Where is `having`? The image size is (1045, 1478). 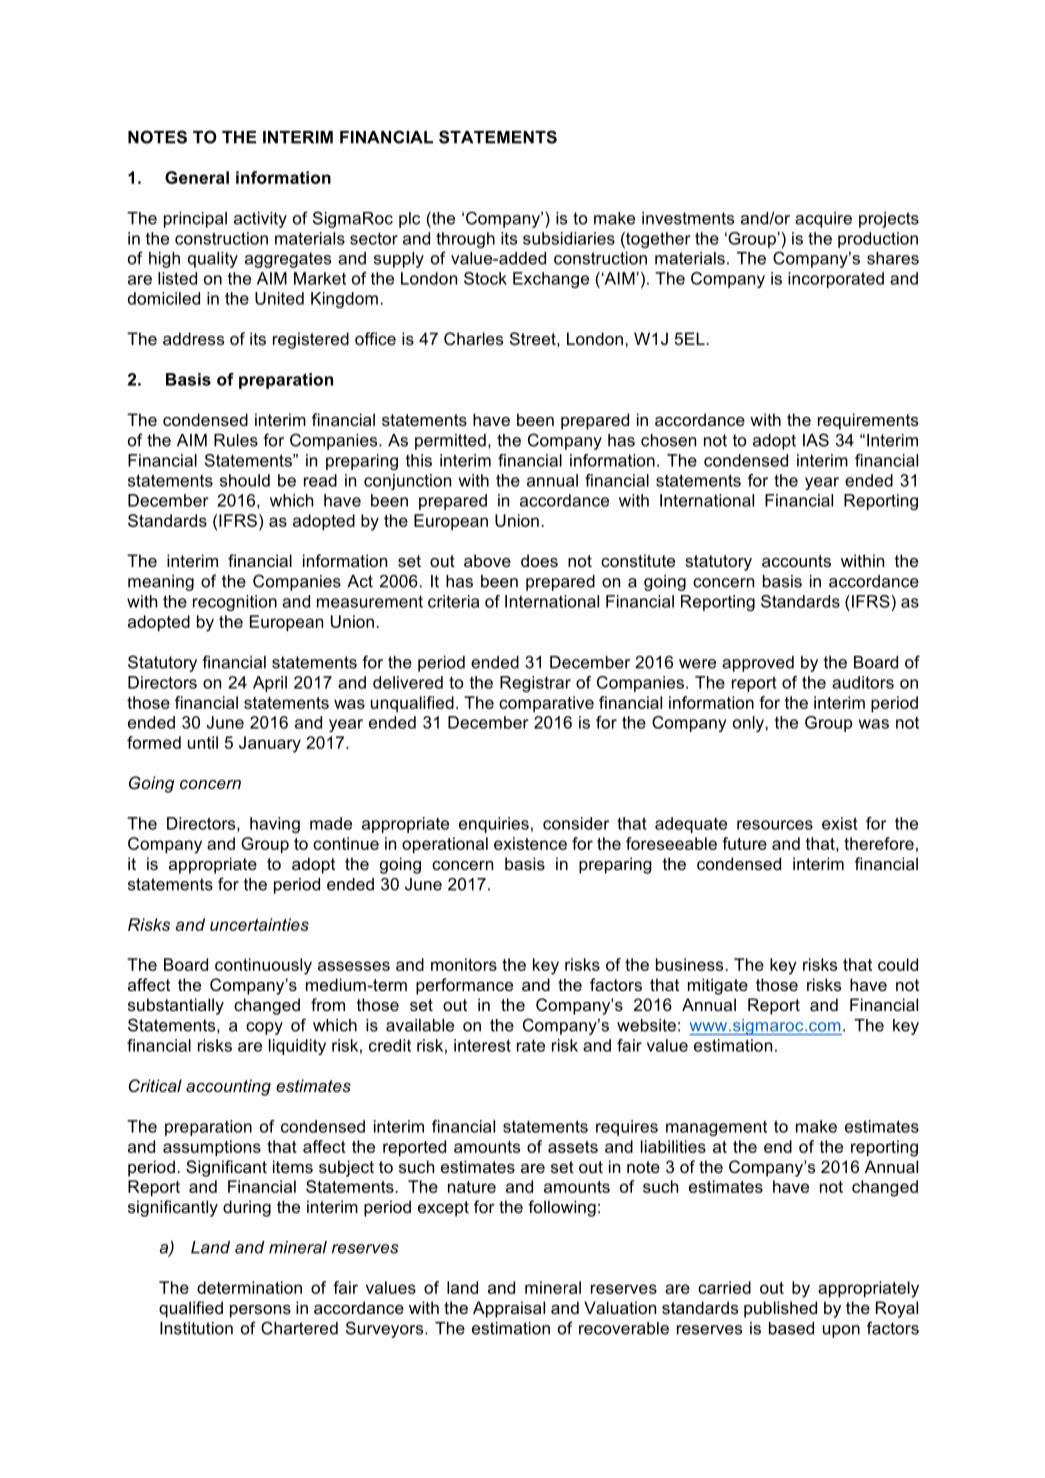 having is located at coordinates (275, 825).
